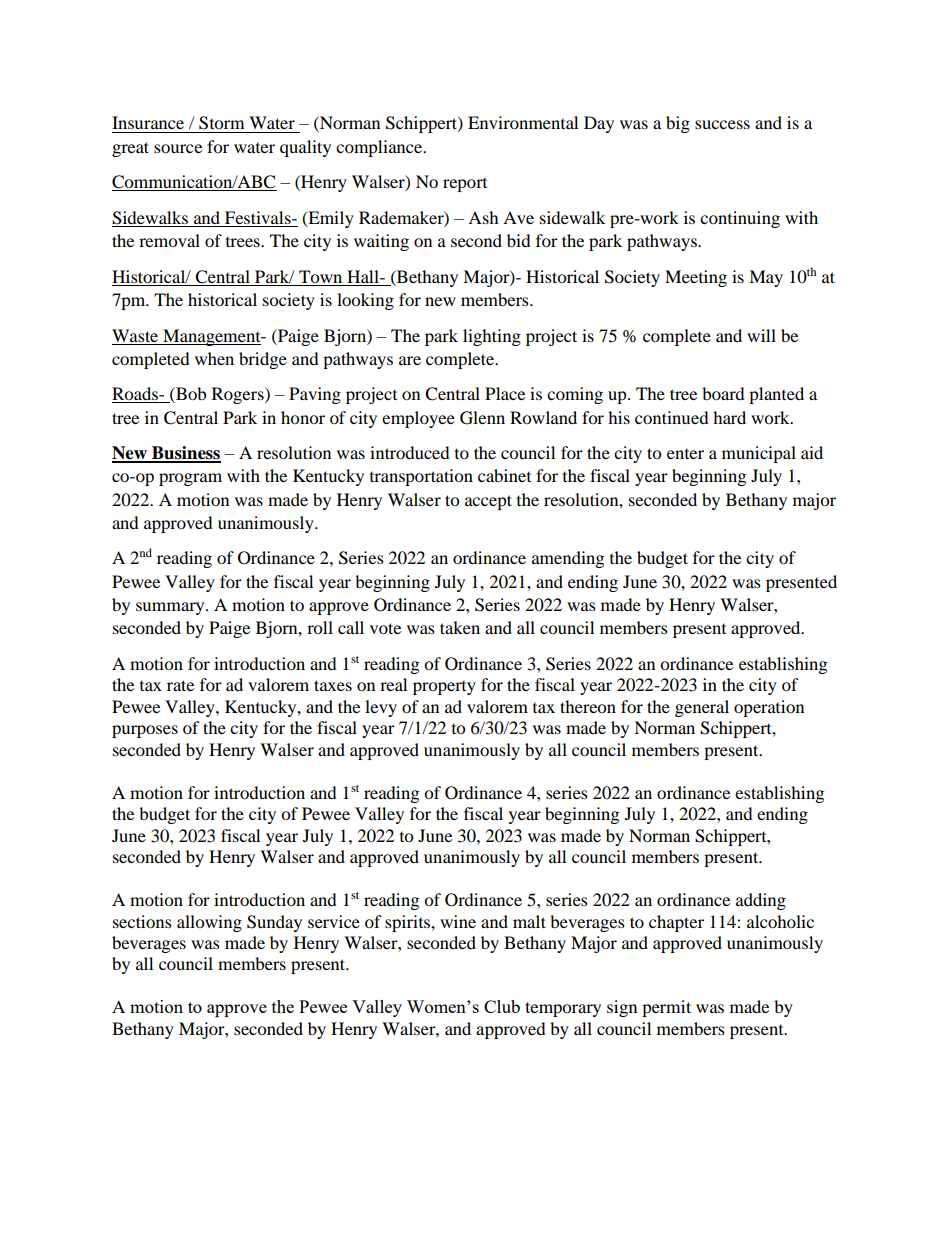  What do you see at coordinates (759, 454) in the screenshot?
I see `municipal` at bounding box center [759, 454].
